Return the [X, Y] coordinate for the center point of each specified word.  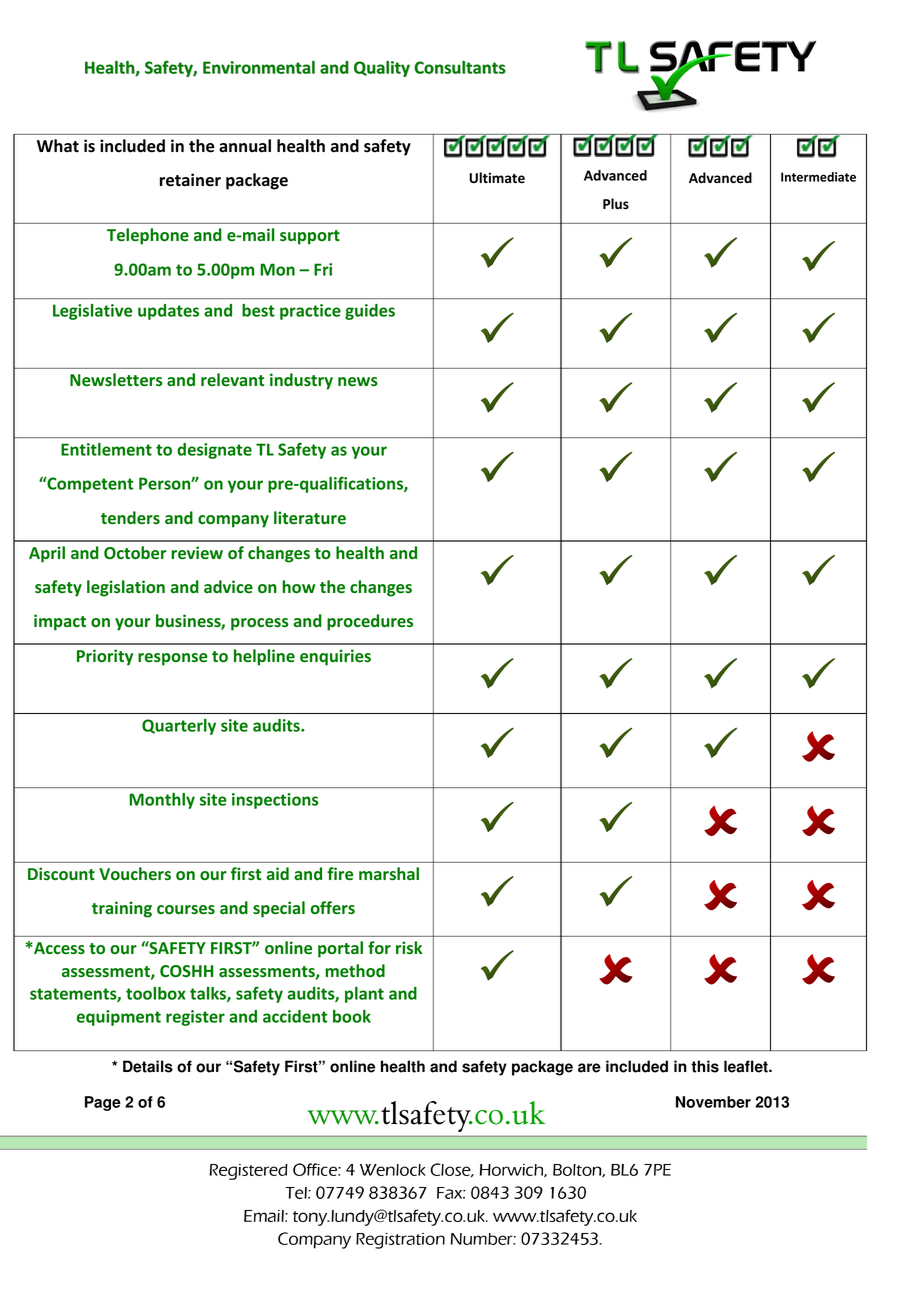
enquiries [335, 657]
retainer [190, 180]
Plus [616, 204]
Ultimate [497, 178]
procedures [370, 622]
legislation [126, 588]
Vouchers [135, 873]
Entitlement [106, 449]
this [705, 1066]
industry [301, 381]
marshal [389, 873]
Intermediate [818, 177]
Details [148, 1066]
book [352, 1016]
